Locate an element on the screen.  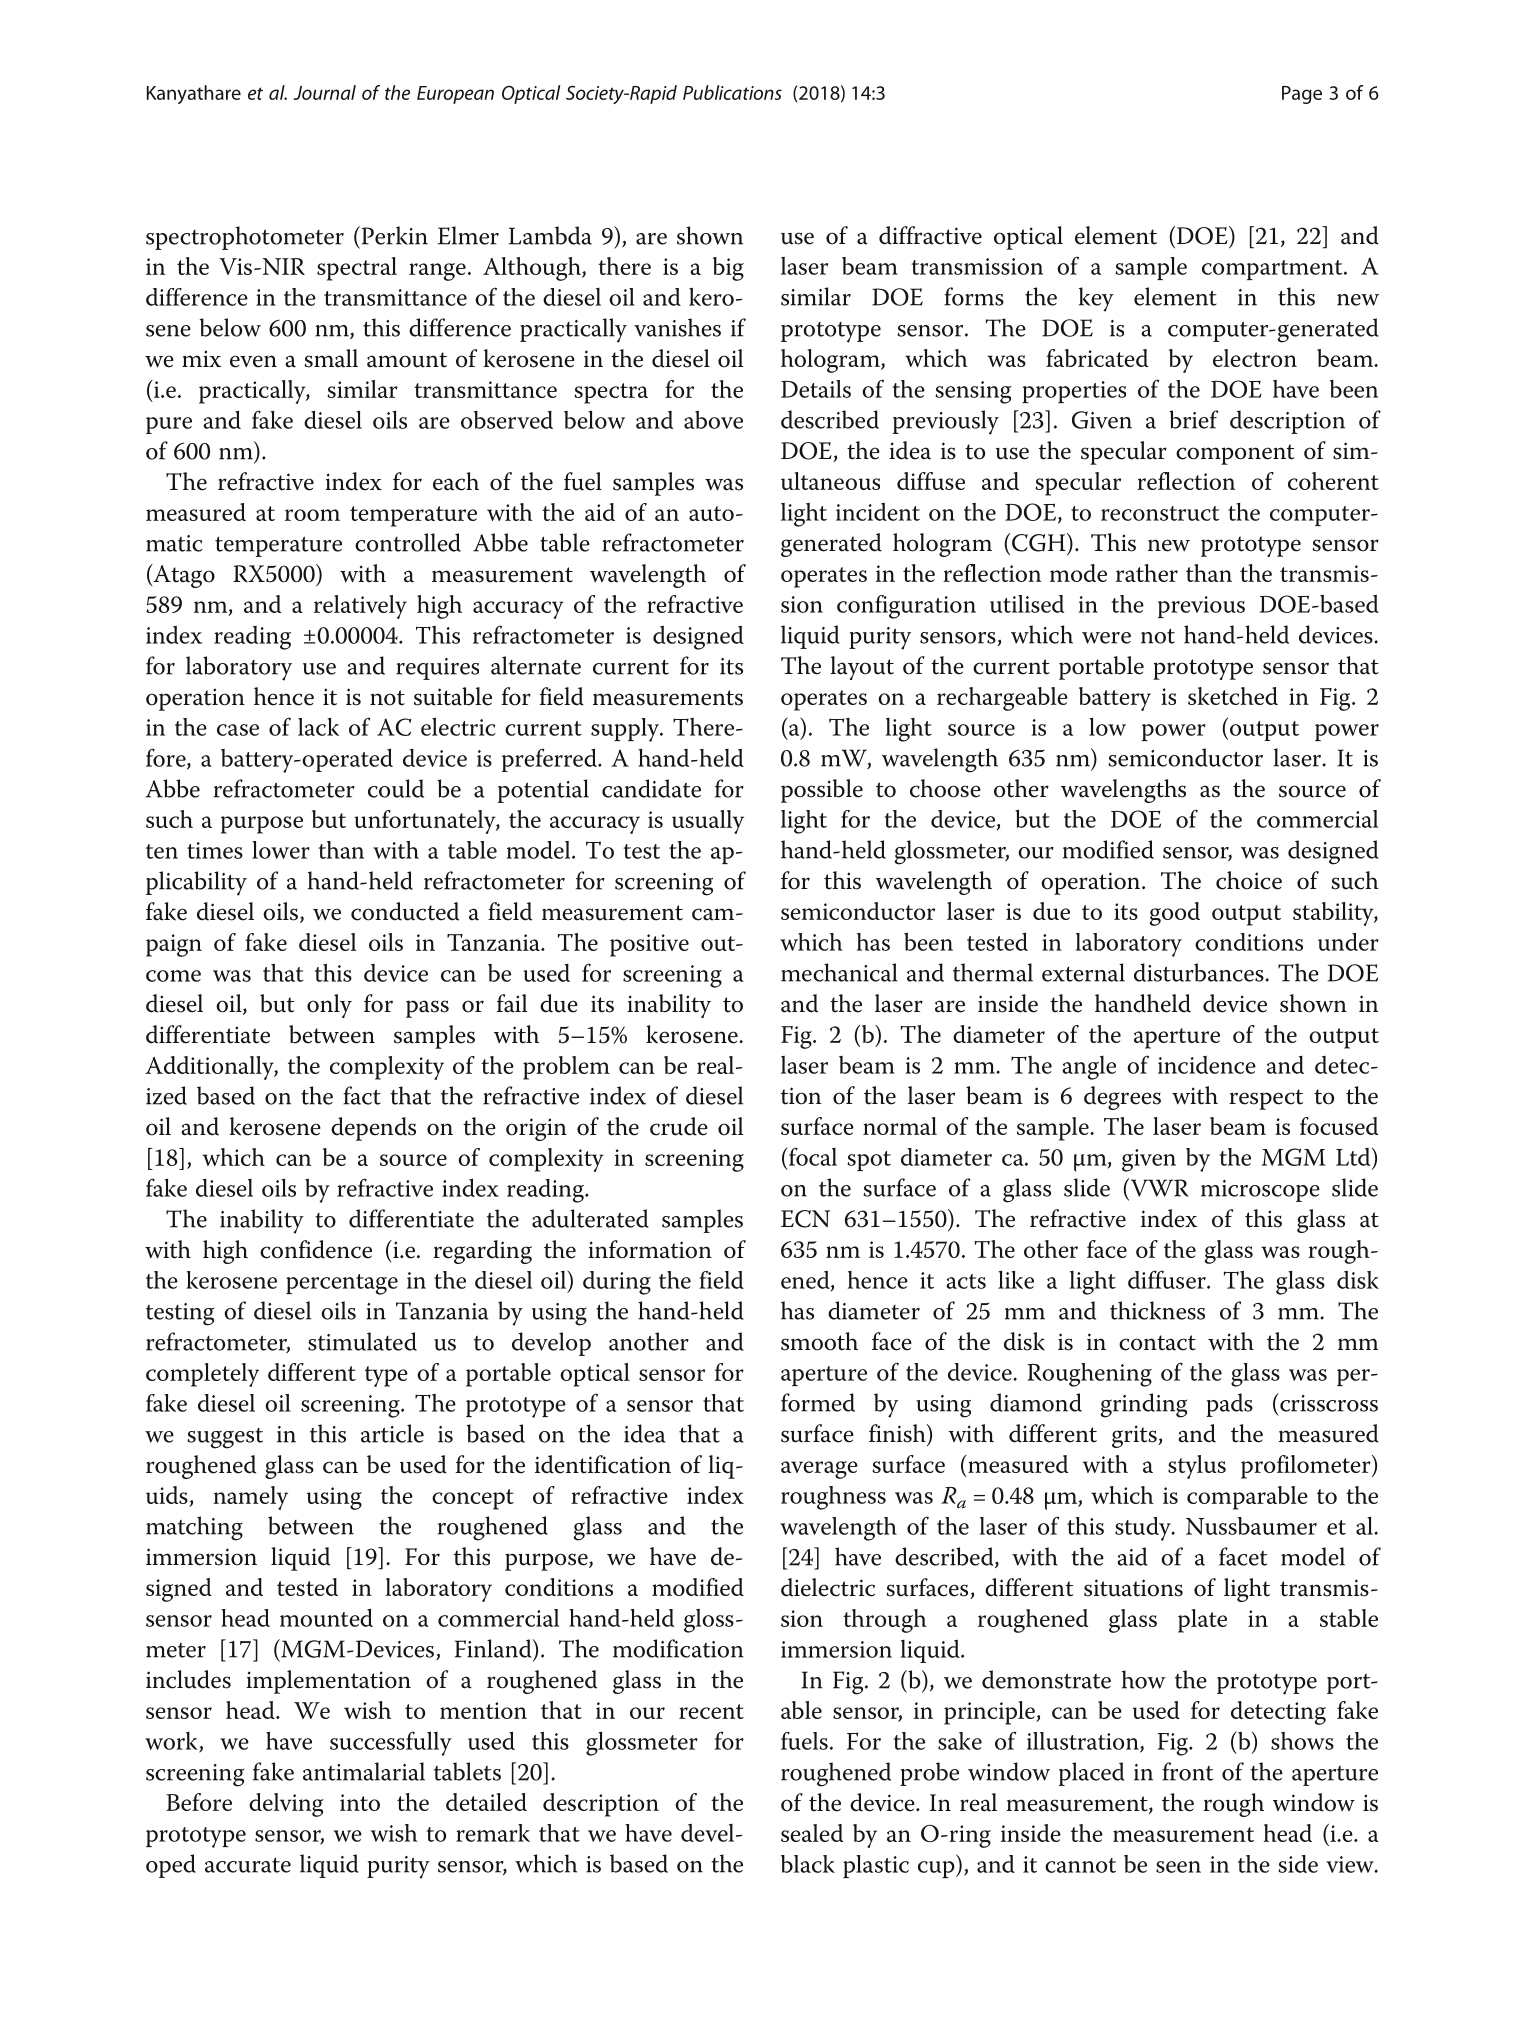
mechanical is located at coordinates (839, 972).
